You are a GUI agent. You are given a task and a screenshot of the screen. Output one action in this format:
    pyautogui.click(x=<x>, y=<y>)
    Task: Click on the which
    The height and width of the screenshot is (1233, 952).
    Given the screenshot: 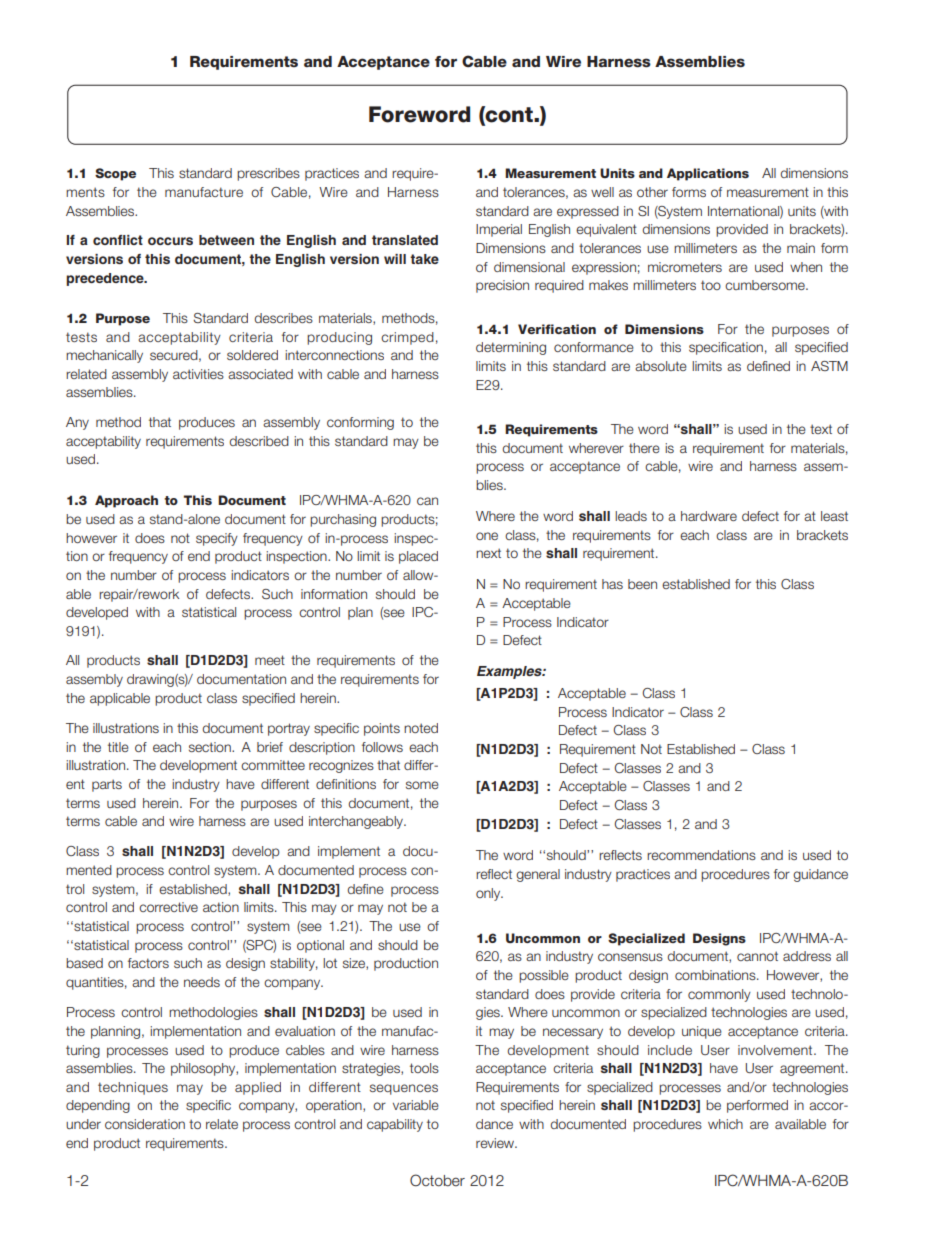 What is the action you would take?
    pyautogui.click(x=725, y=1124)
